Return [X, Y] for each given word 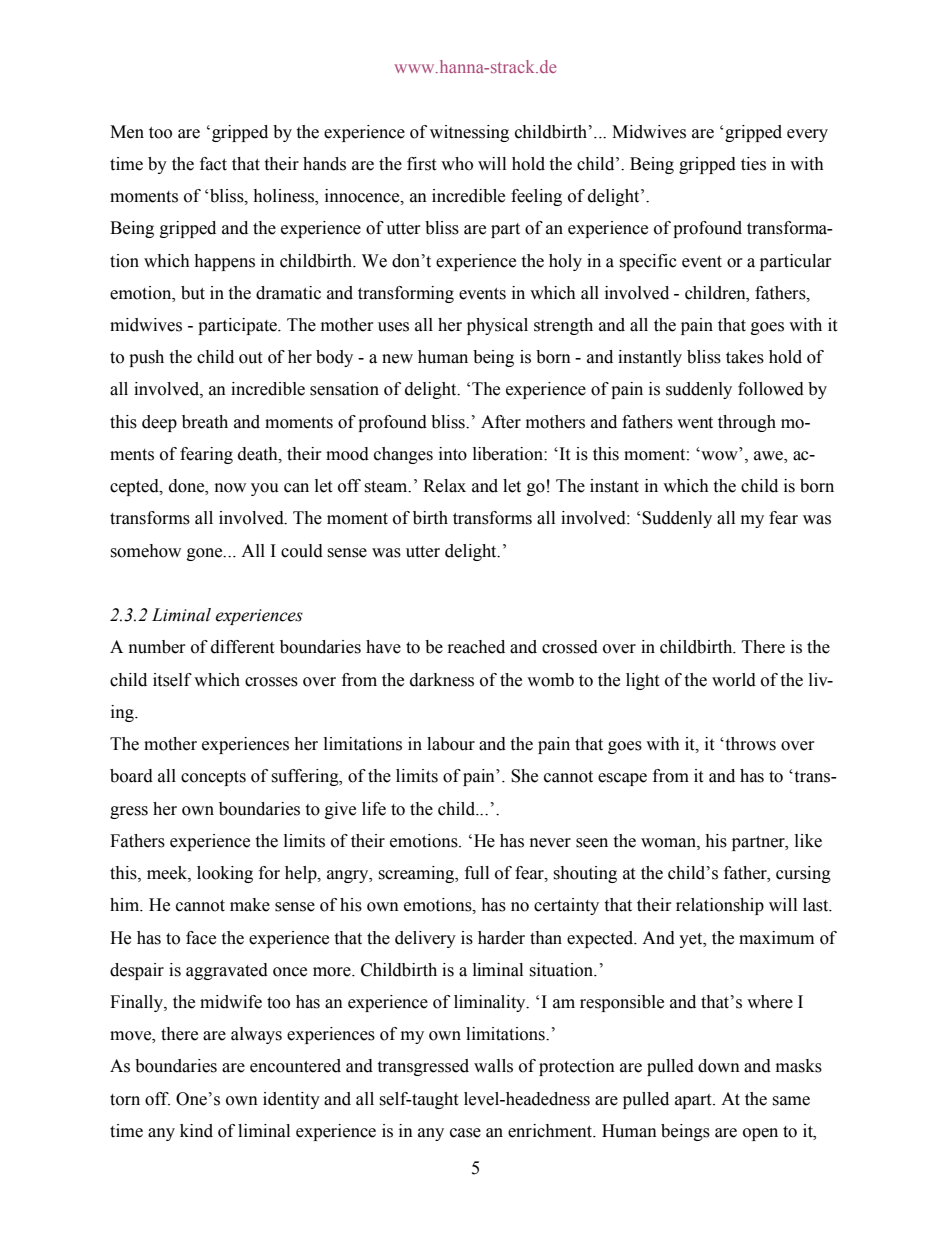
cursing [803, 874]
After [501, 422]
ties [753, 164]
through [747, 423]
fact [213, 164]
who [457, 164]
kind [196, 1131]
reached [476, 647]
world [734, 680]
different [242, 647]
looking [225, 874]
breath [205, 422]
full [477, 873]
